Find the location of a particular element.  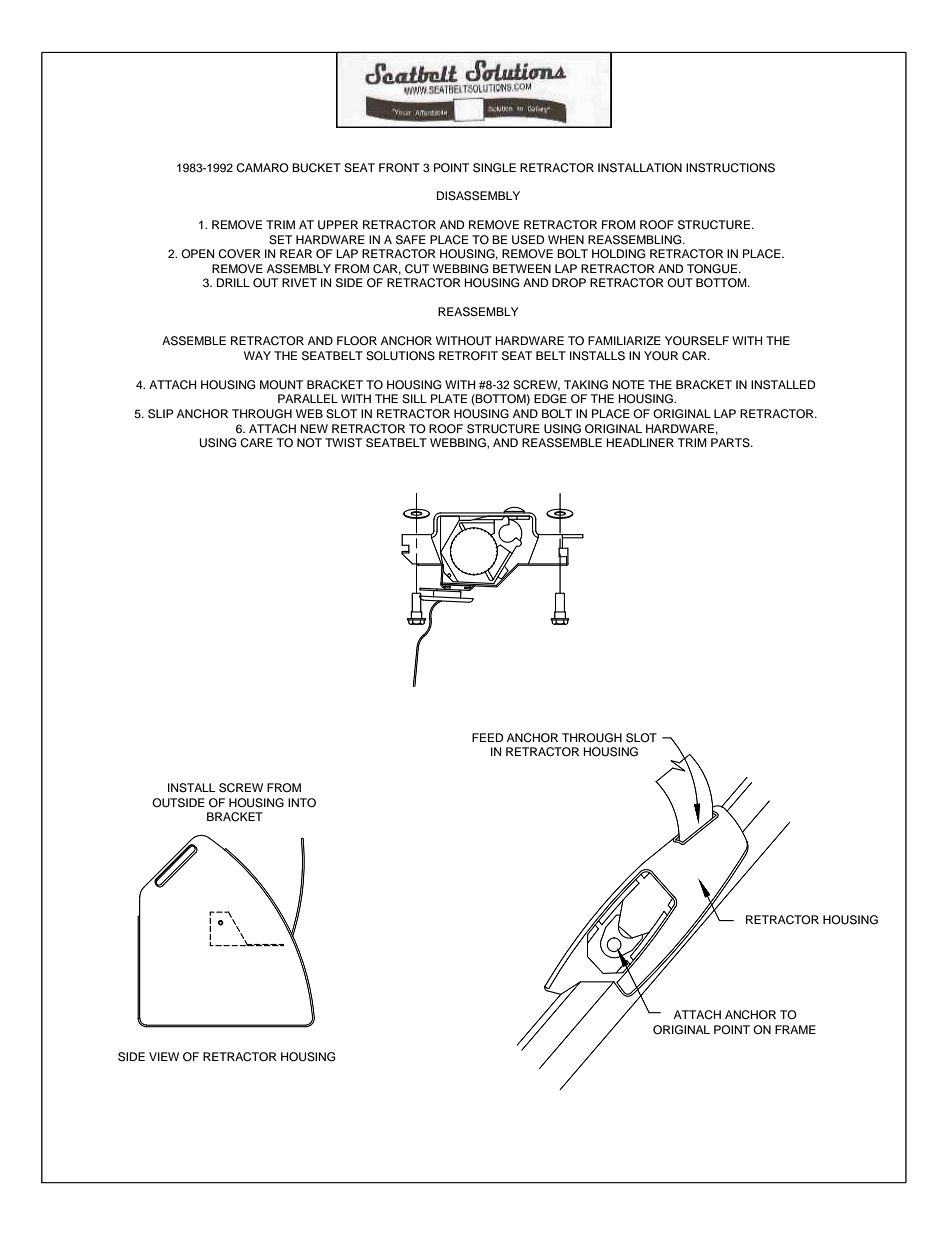

FRAME is located at coordinates (795, 1029).
